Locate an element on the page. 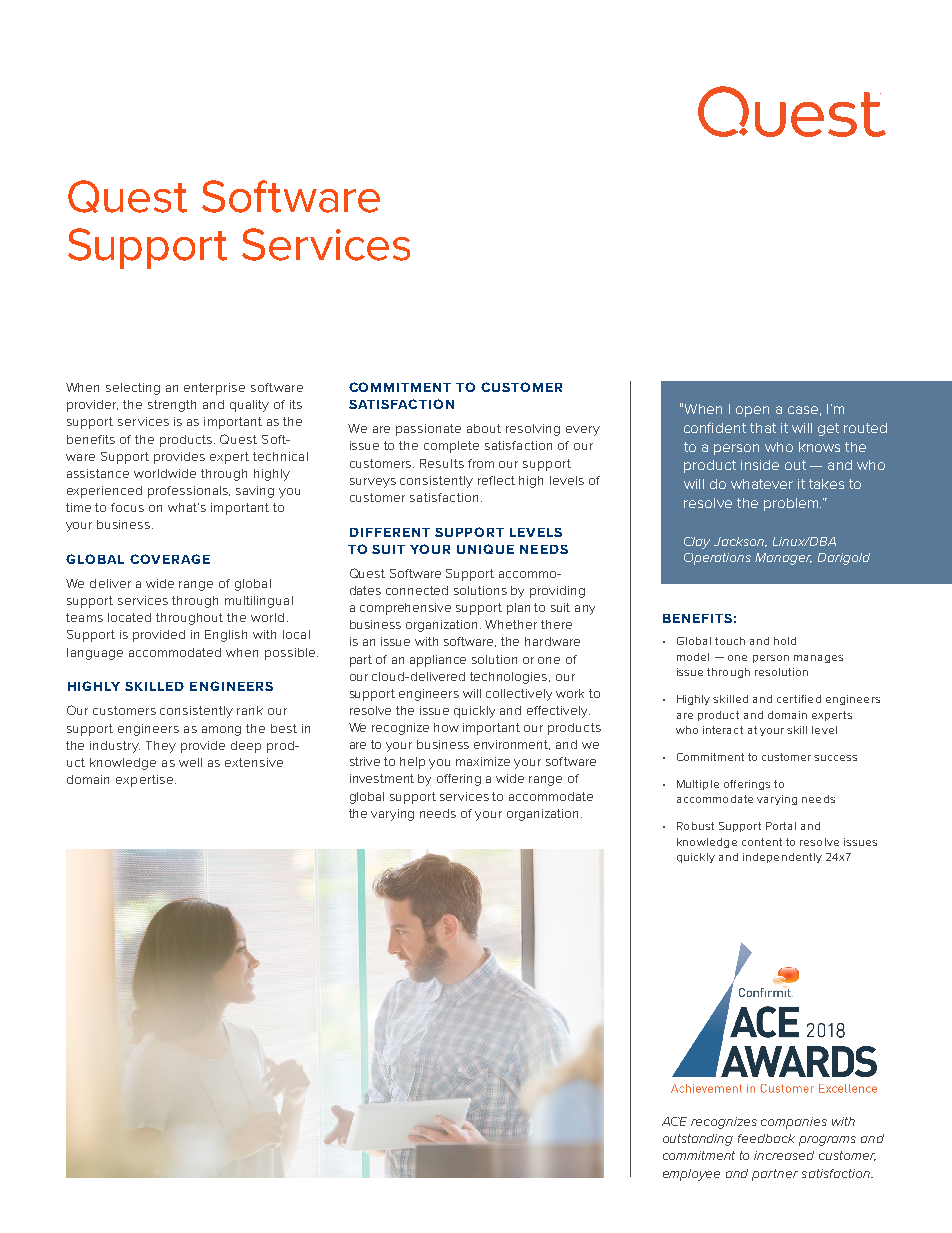  about is located at coordinates (484, 428).
